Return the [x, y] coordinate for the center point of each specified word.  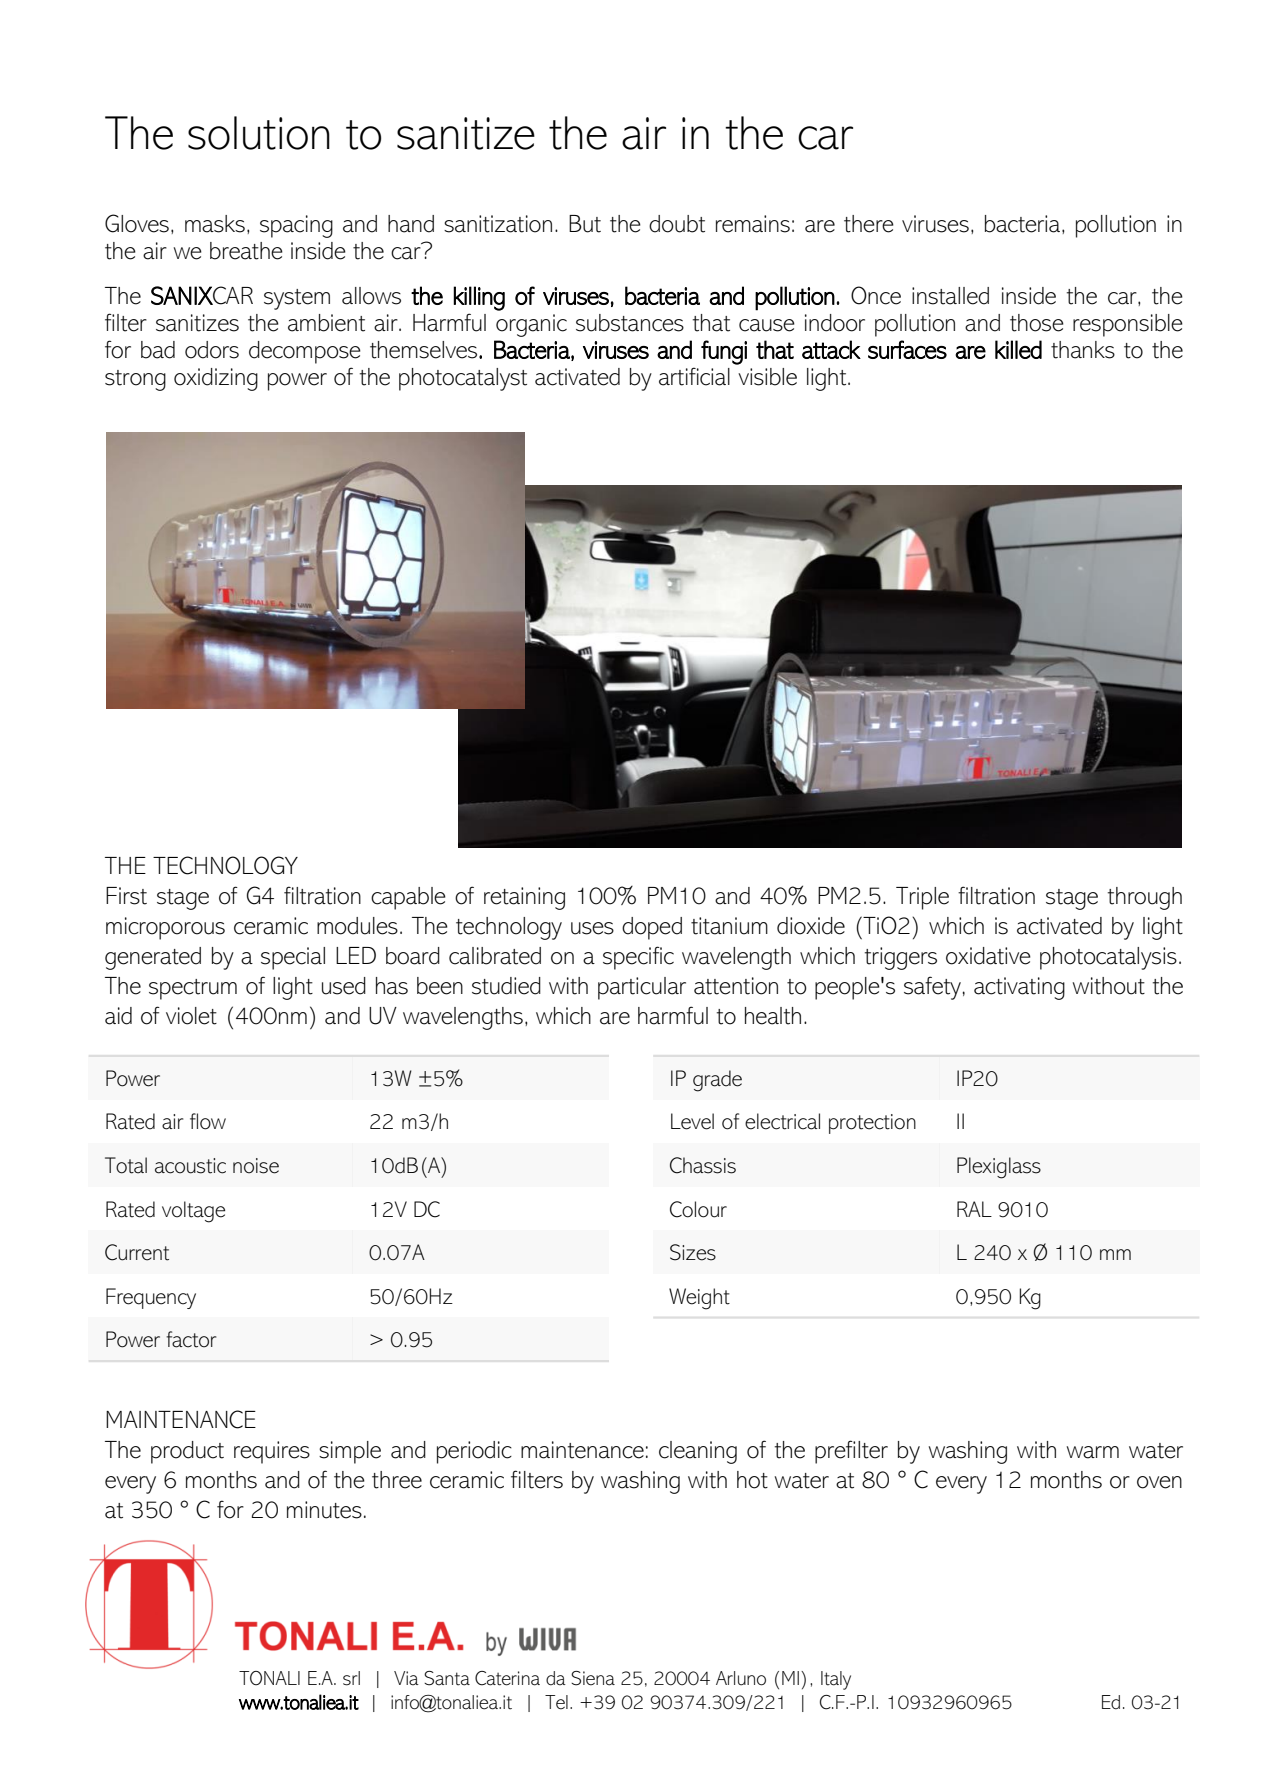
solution [259, 133]
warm [1093, 1452]
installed [950, 296]
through [1145, 898]
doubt [677, 224]
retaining [524, 898]
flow [208, 1121]
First [126, 896]
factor [191, 1339]
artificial [694, 376]
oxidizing [216, 379]
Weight [699, 1299]
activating [1019, 988]
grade [717, 1081]
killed [1018, 349]
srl [351, 1678]
